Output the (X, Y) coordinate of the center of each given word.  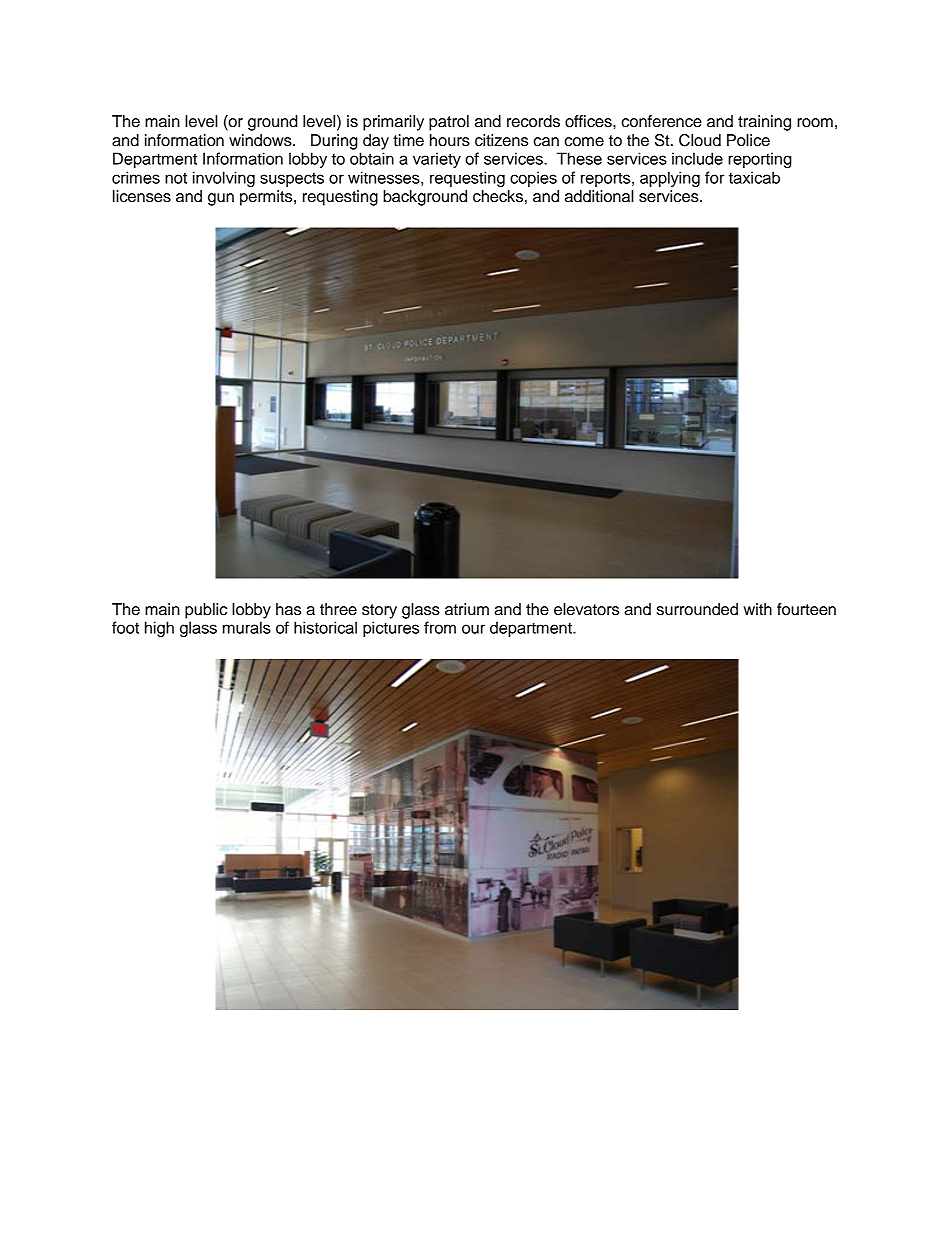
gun (221, 199)
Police (748, 140)
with (757, 609)
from (440, 627)
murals (247, 627)
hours (450, 140)
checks (498, 196)
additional (599, 196)
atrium (467, 609)
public (206, 611)
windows (261, 140)
